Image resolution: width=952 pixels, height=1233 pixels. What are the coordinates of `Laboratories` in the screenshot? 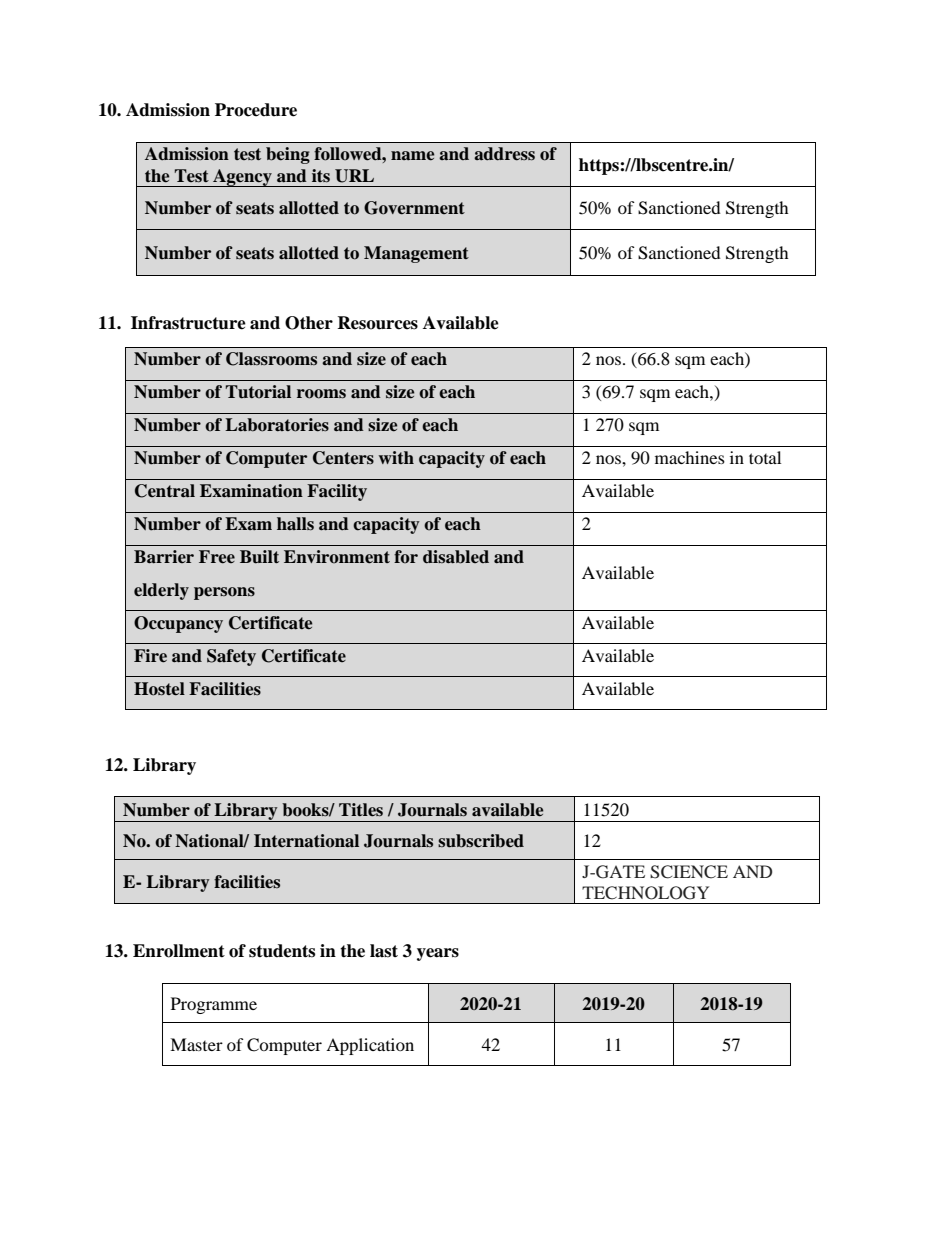 It's located at (277, 425).
